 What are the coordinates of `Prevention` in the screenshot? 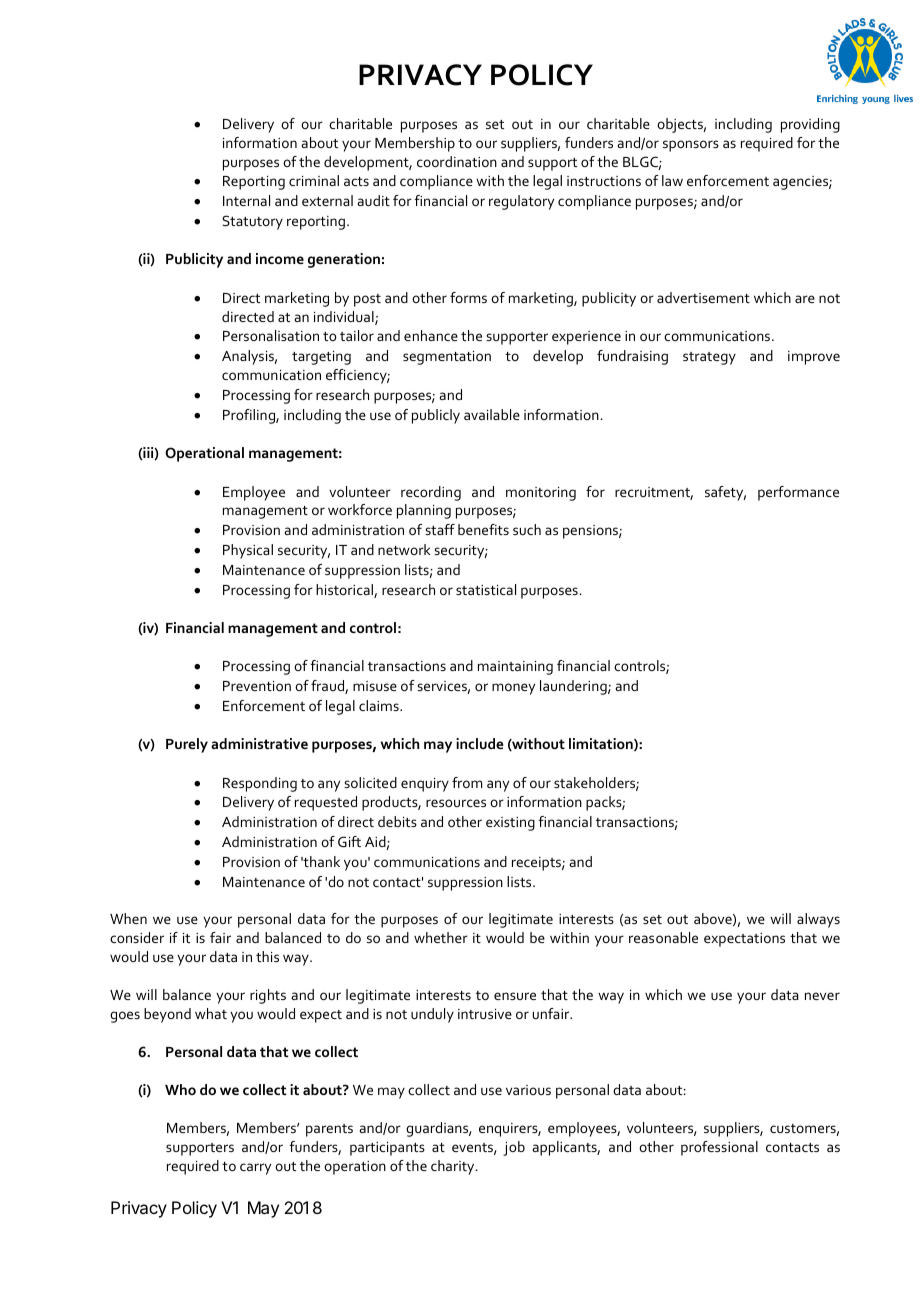 It's located at (257, 686).
